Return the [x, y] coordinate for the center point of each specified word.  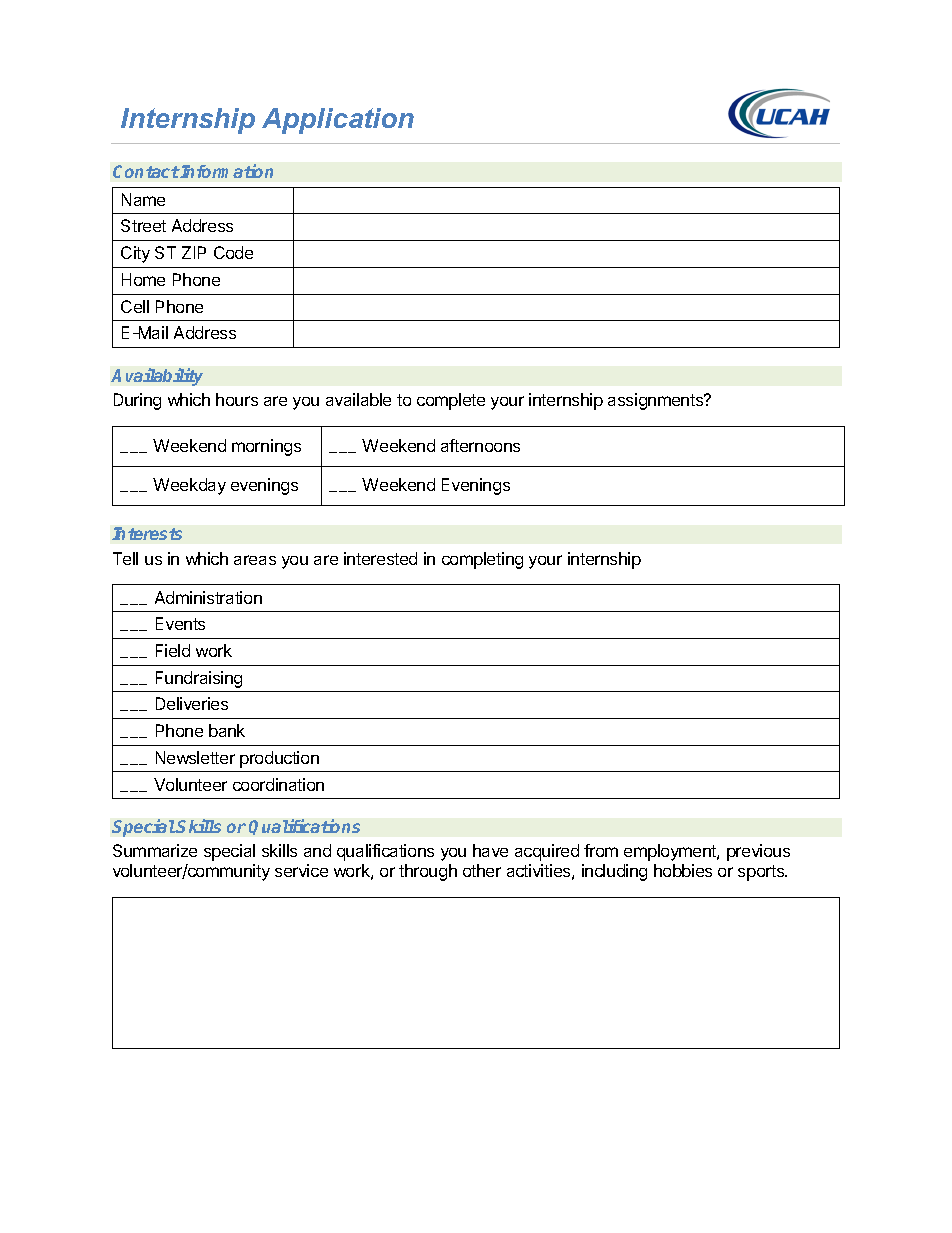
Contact [146, 171]
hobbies [683, 870]
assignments [657, 401]
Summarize [155, 850]
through [428, 872]
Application [338, 121]
